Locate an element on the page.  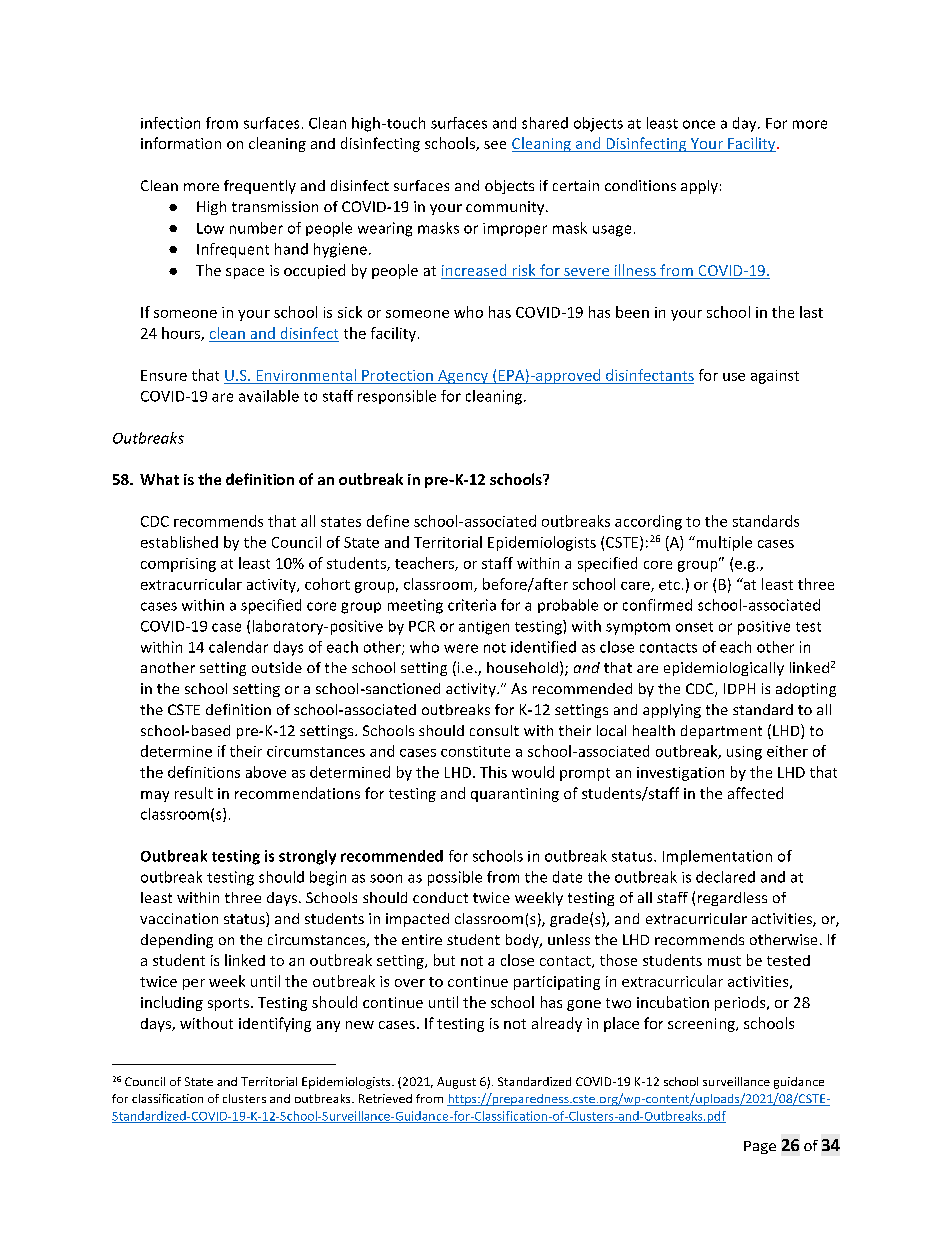
see is located at coordinates (495, 145).
